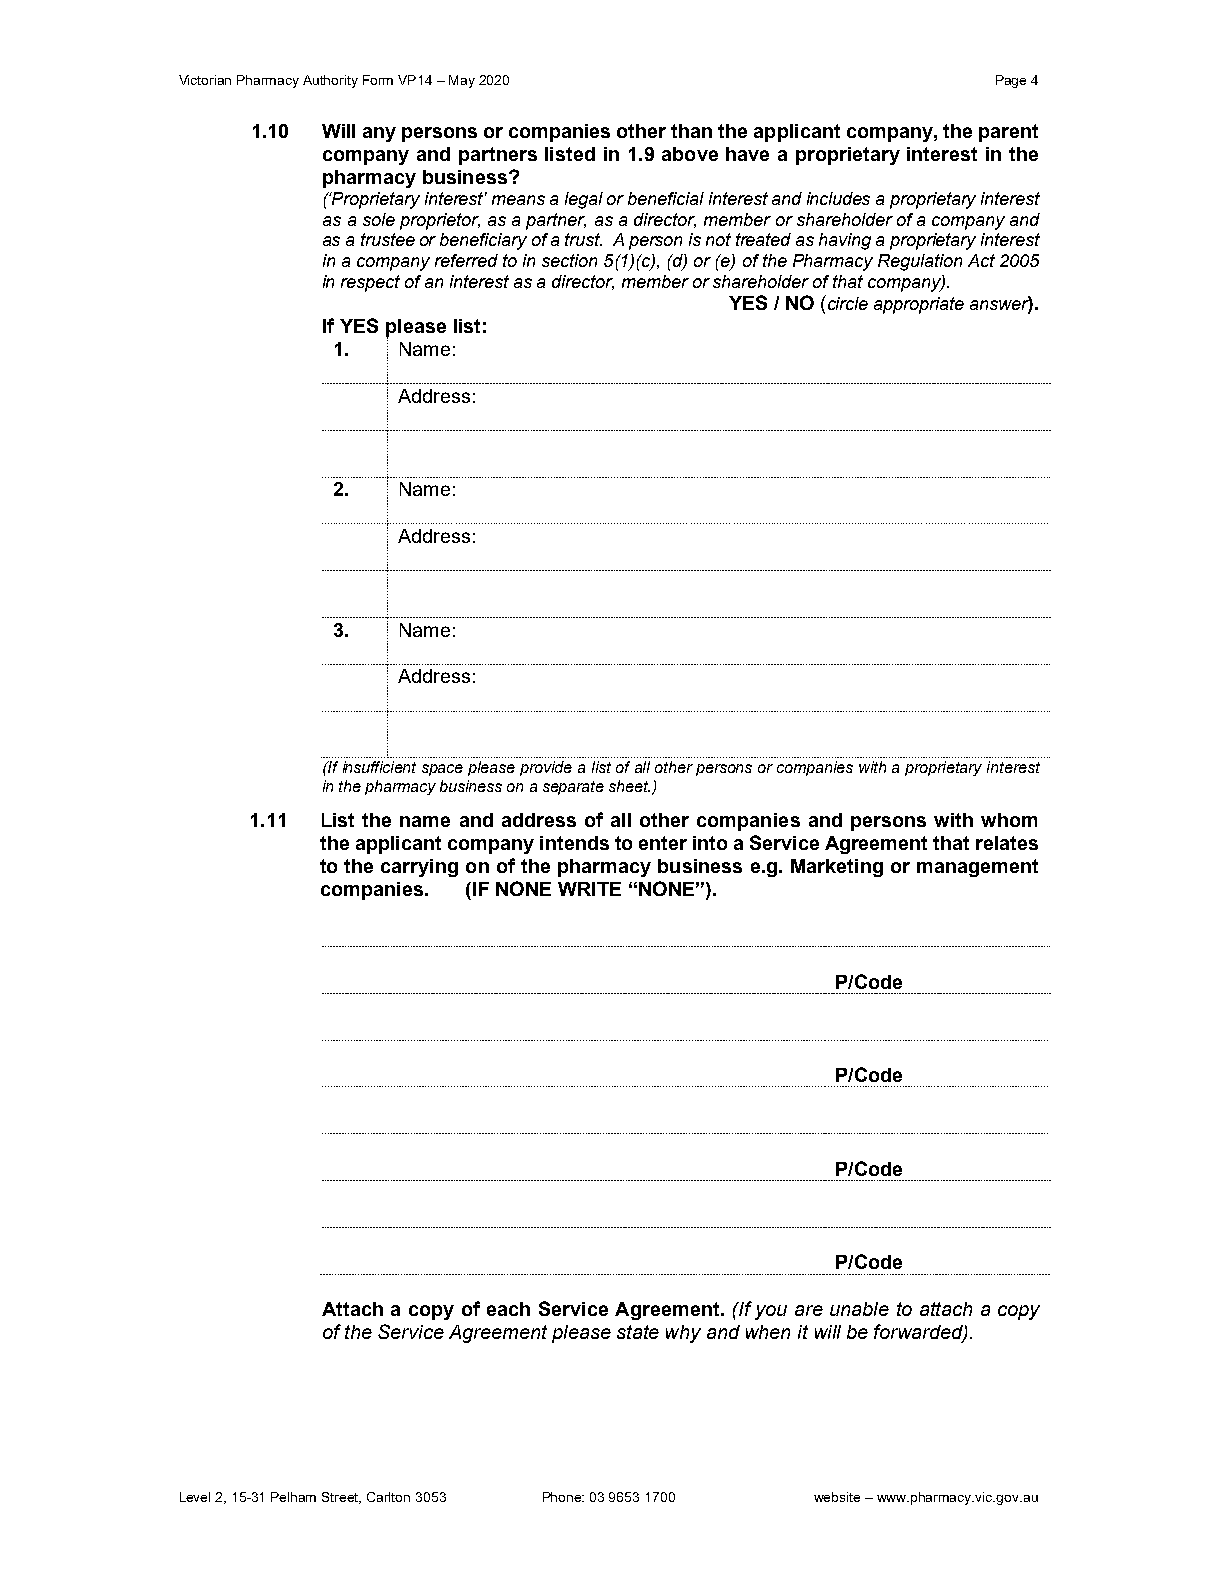  What do you see at coordinates (691, 131) in the image?
I see `than` at bounding box center [691, 131].
